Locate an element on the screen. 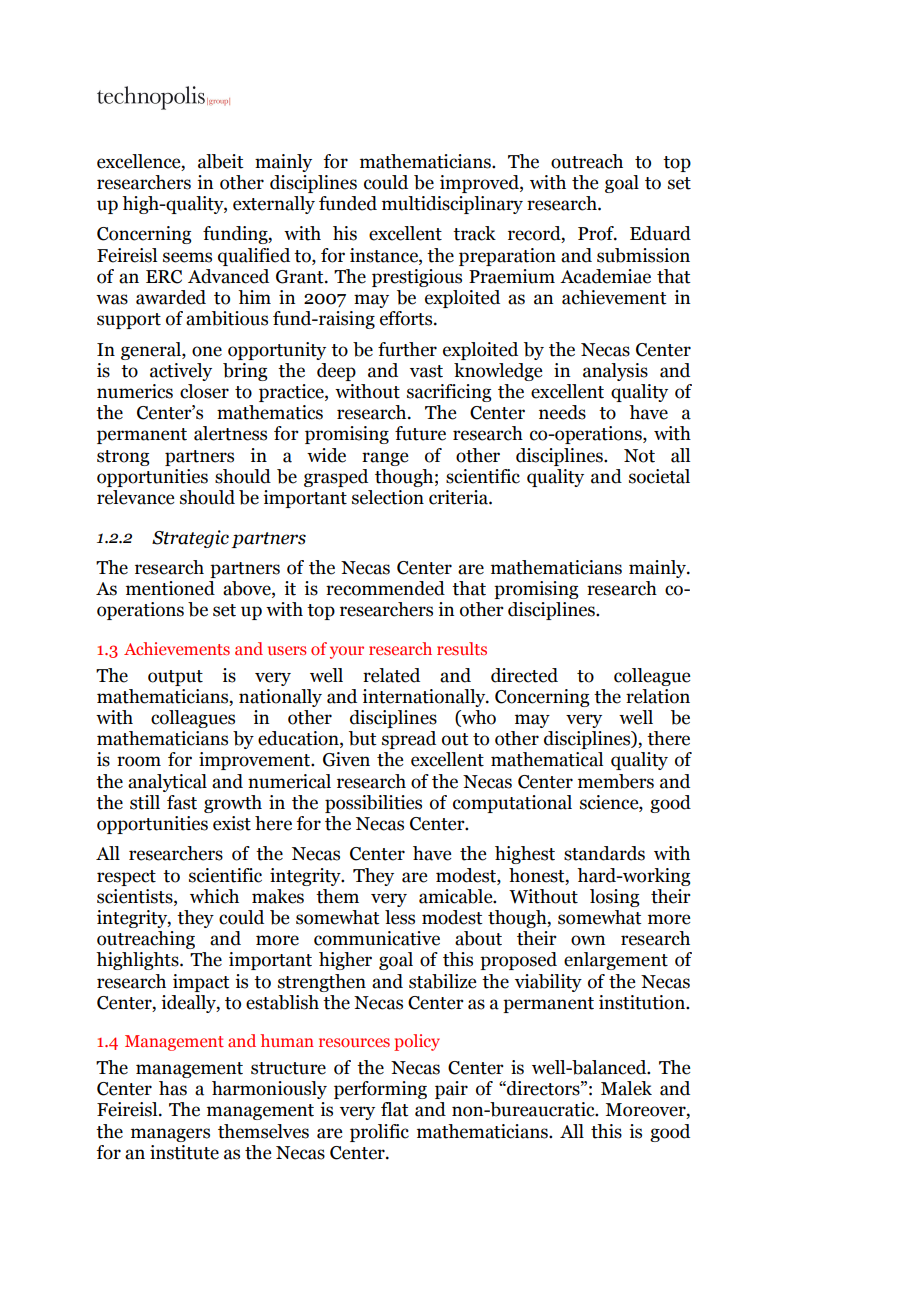  related is located at coordinates (391, 675).
